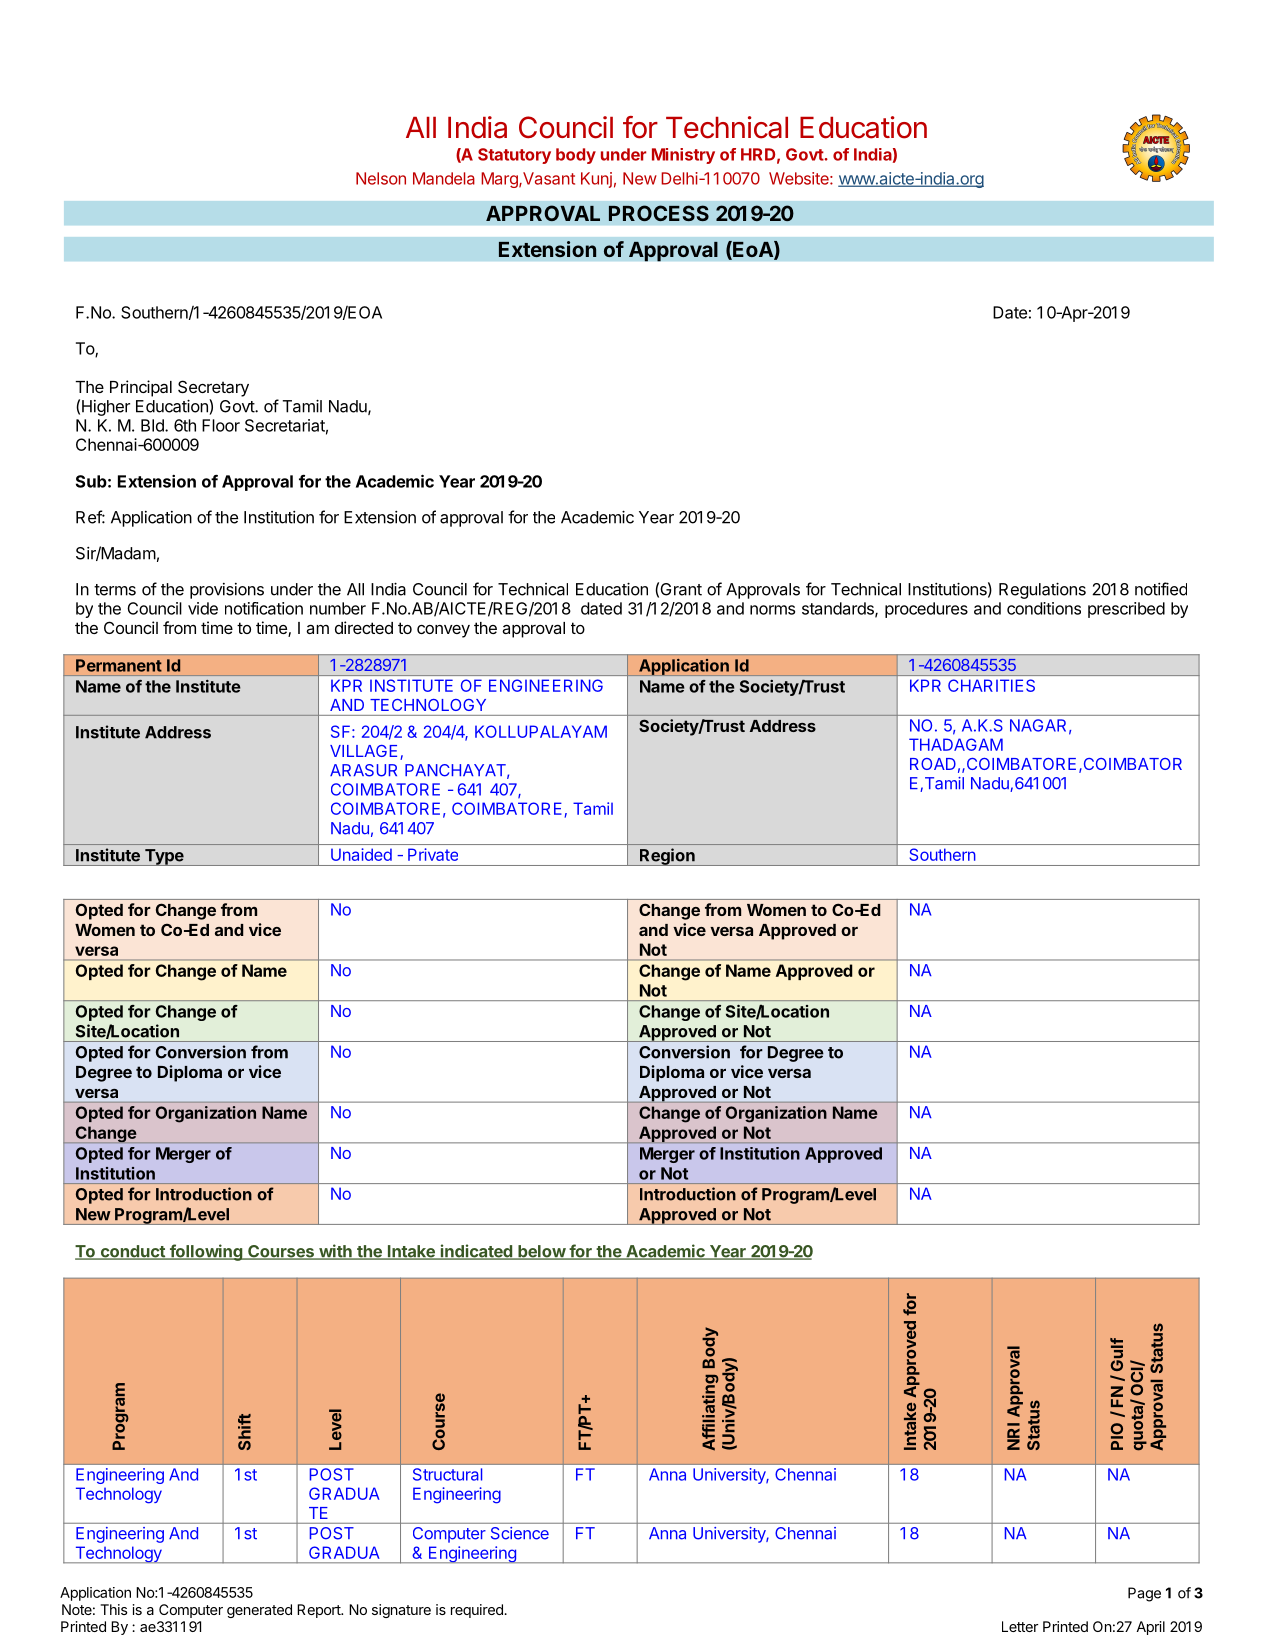 The width and height of the image is (1277, 1652). I want to click on PROCESS, so click(659, 213).
